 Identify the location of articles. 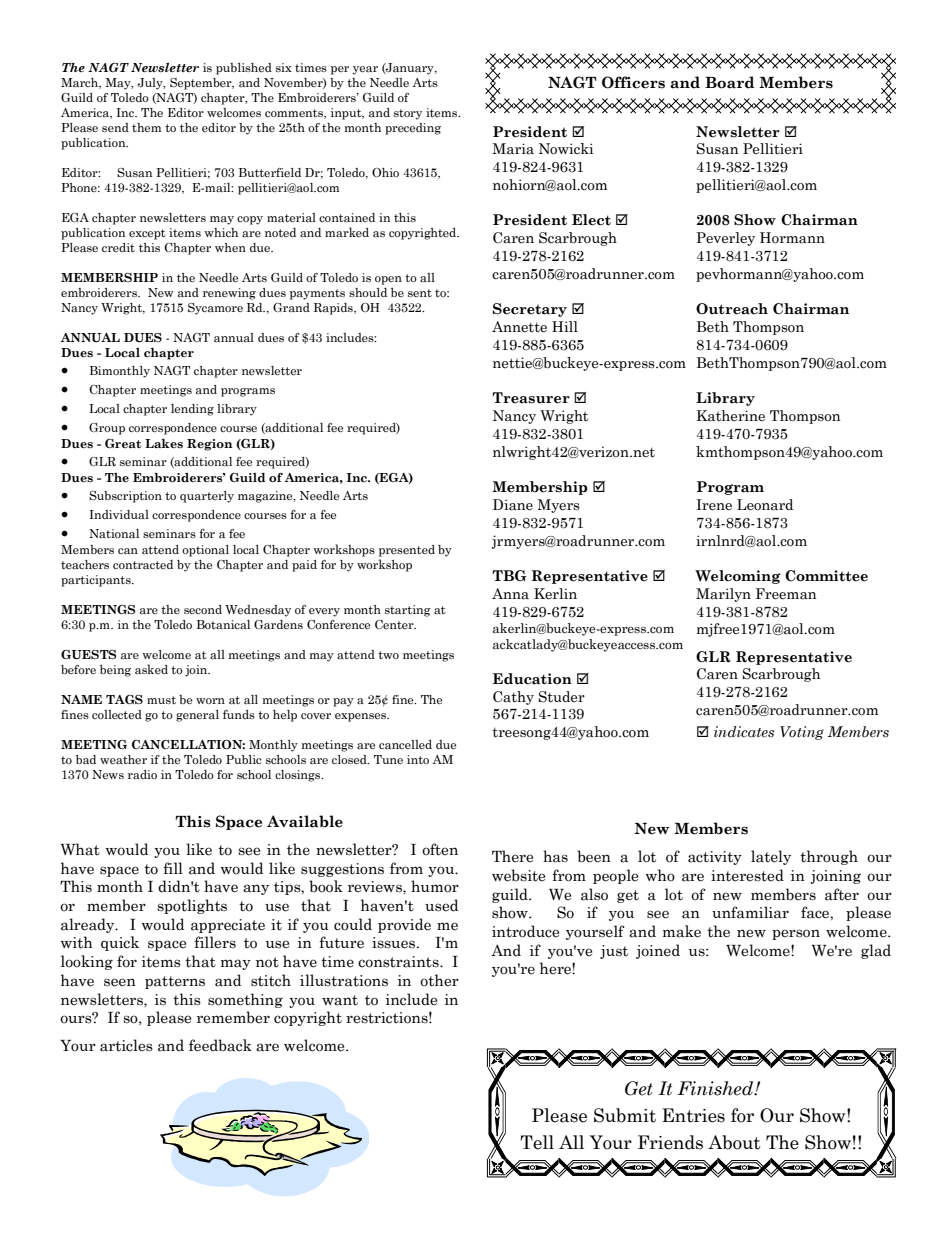
(126, 1045).
